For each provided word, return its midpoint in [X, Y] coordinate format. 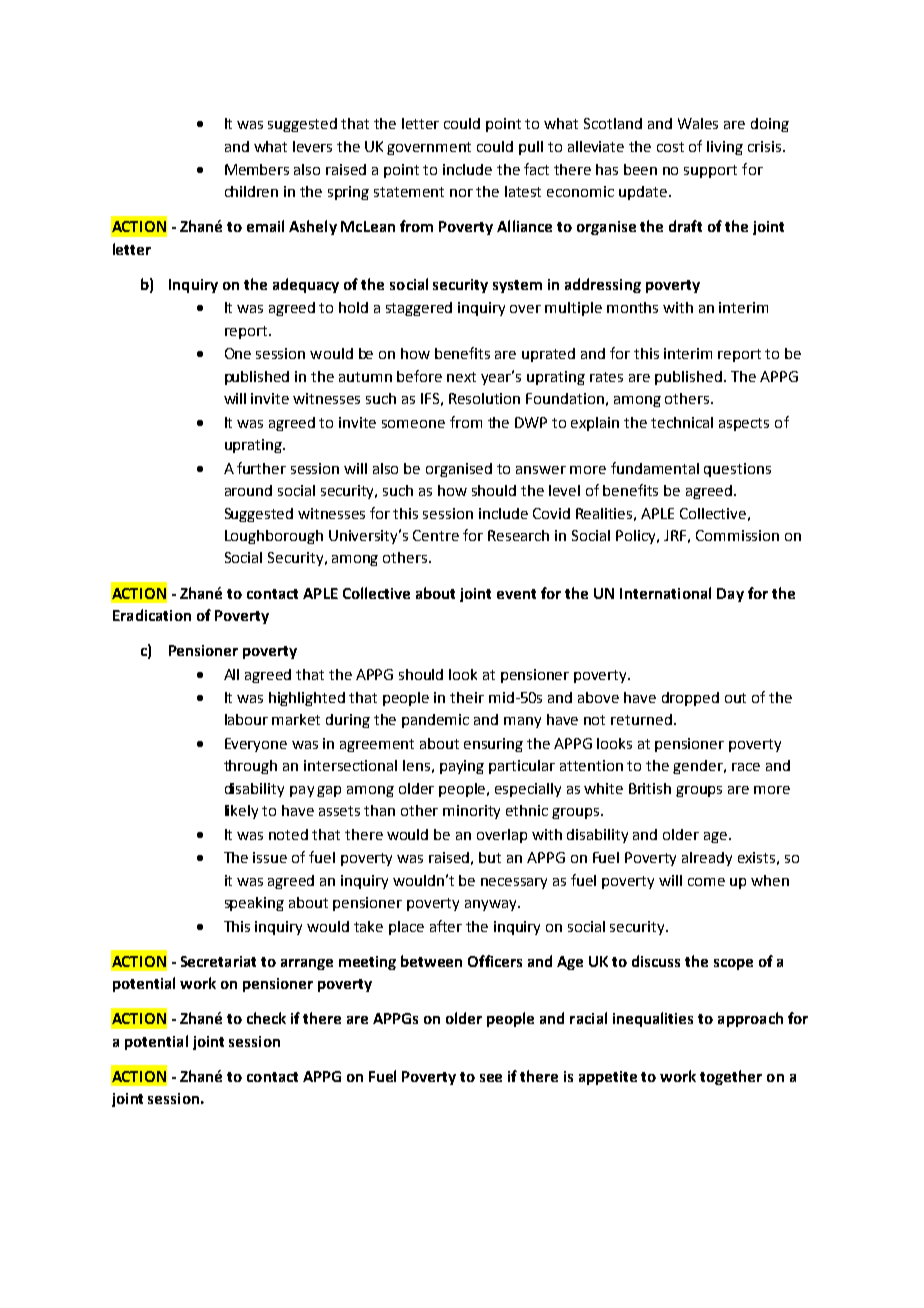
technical [682, 422]
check [266, 1018]
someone [413, 424]
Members [257, 169]
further [261, 468]
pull [531, 148]
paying [462, 767]
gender [699, 767]
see [491, 1078]
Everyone [256, 745]
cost [670, 147]
